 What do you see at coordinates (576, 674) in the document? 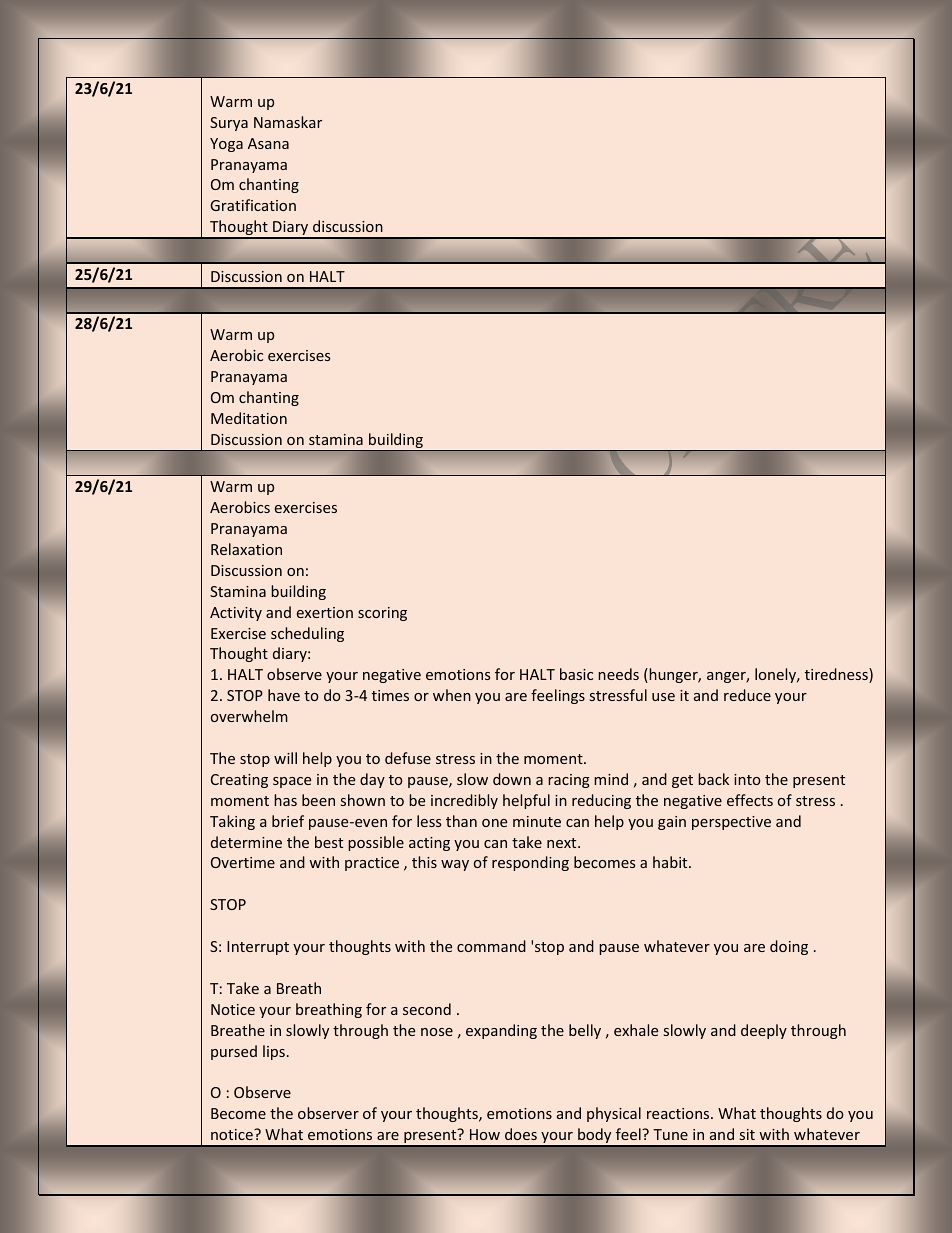
I see `basic` at bounding box center [576, 674].
